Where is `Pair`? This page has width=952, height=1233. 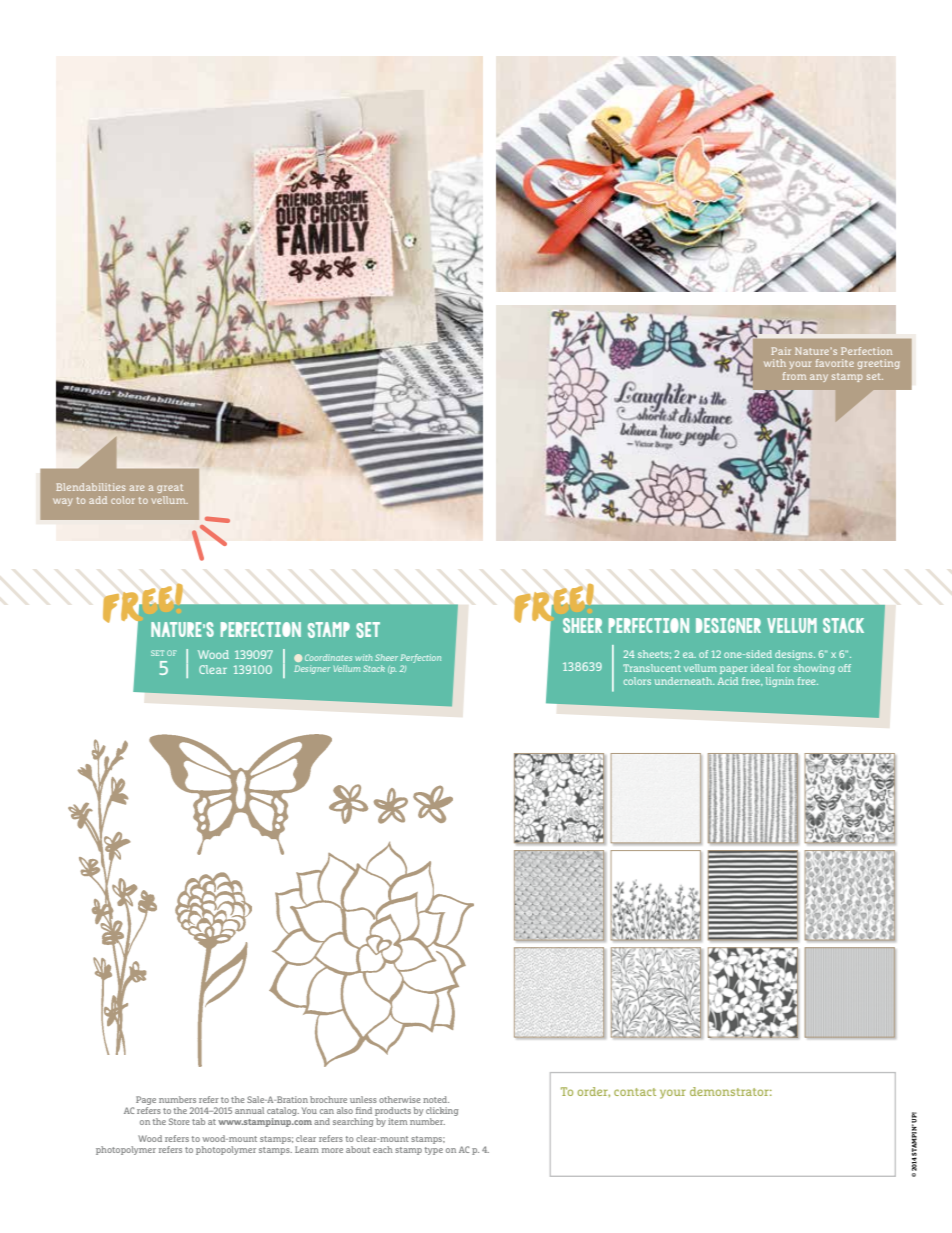
Pair is located at coordinates (781, 351).
